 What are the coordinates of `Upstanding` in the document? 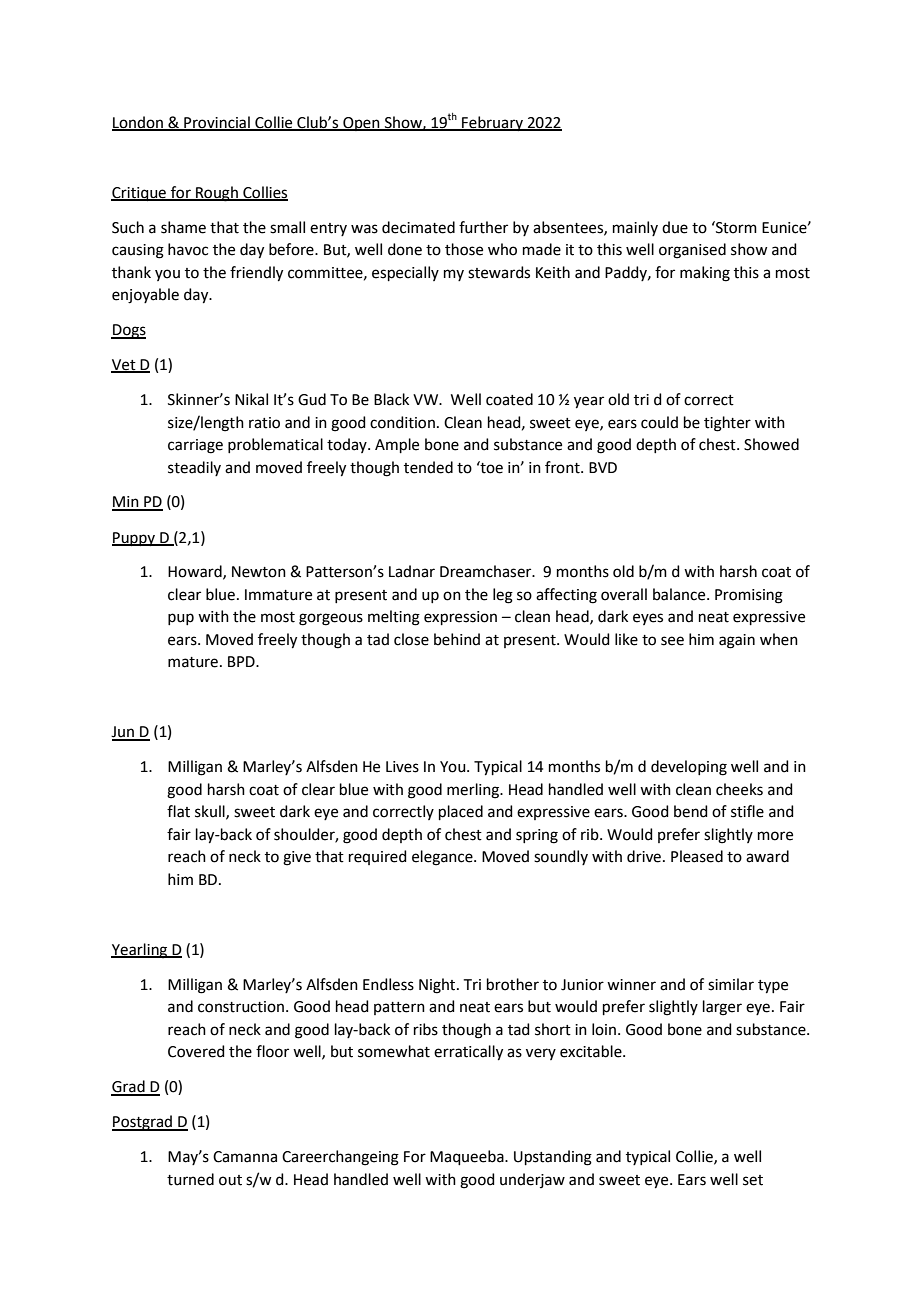 It's located at (553, 1158).
